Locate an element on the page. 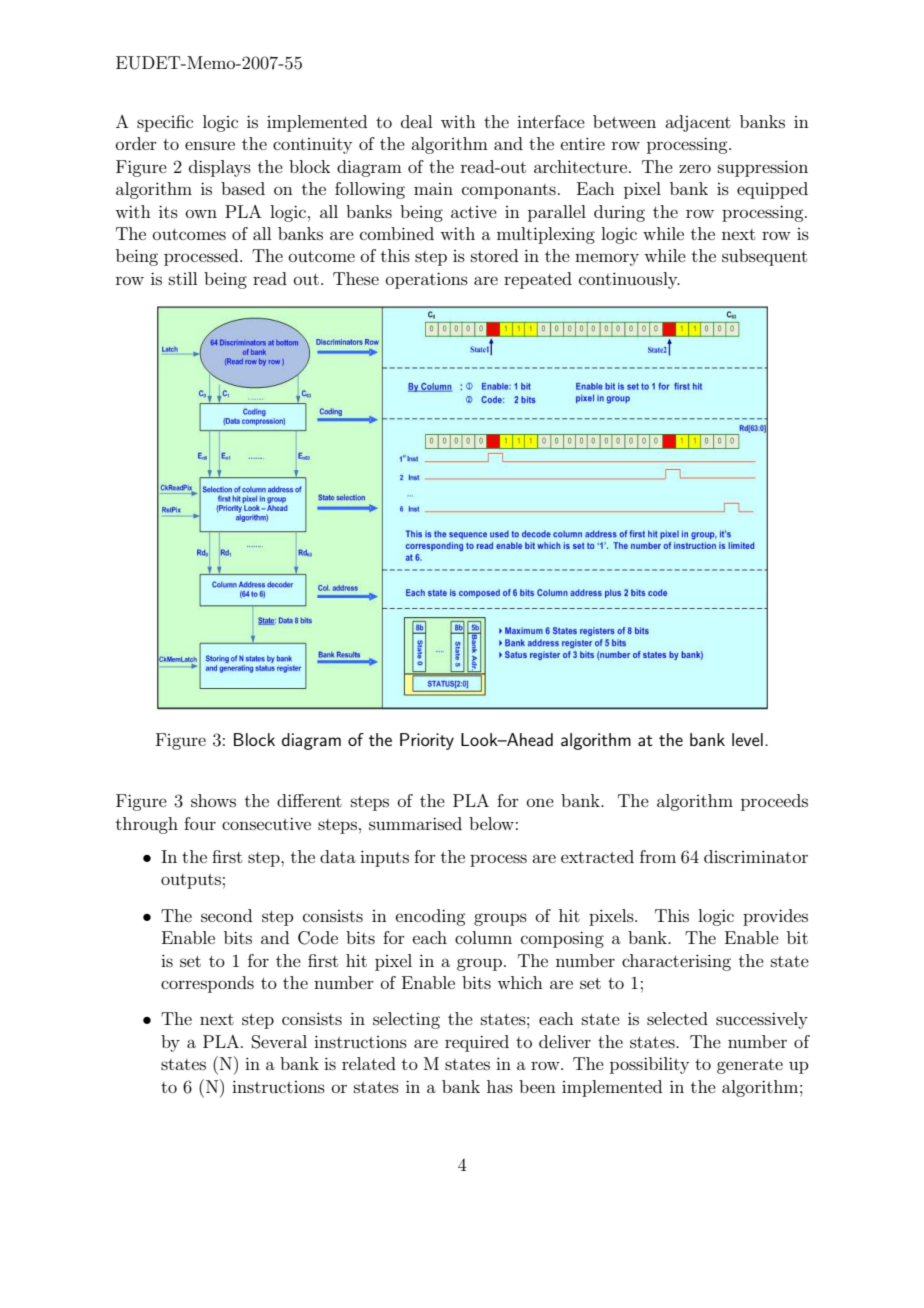  deal is located at coordinates (416, 121).
